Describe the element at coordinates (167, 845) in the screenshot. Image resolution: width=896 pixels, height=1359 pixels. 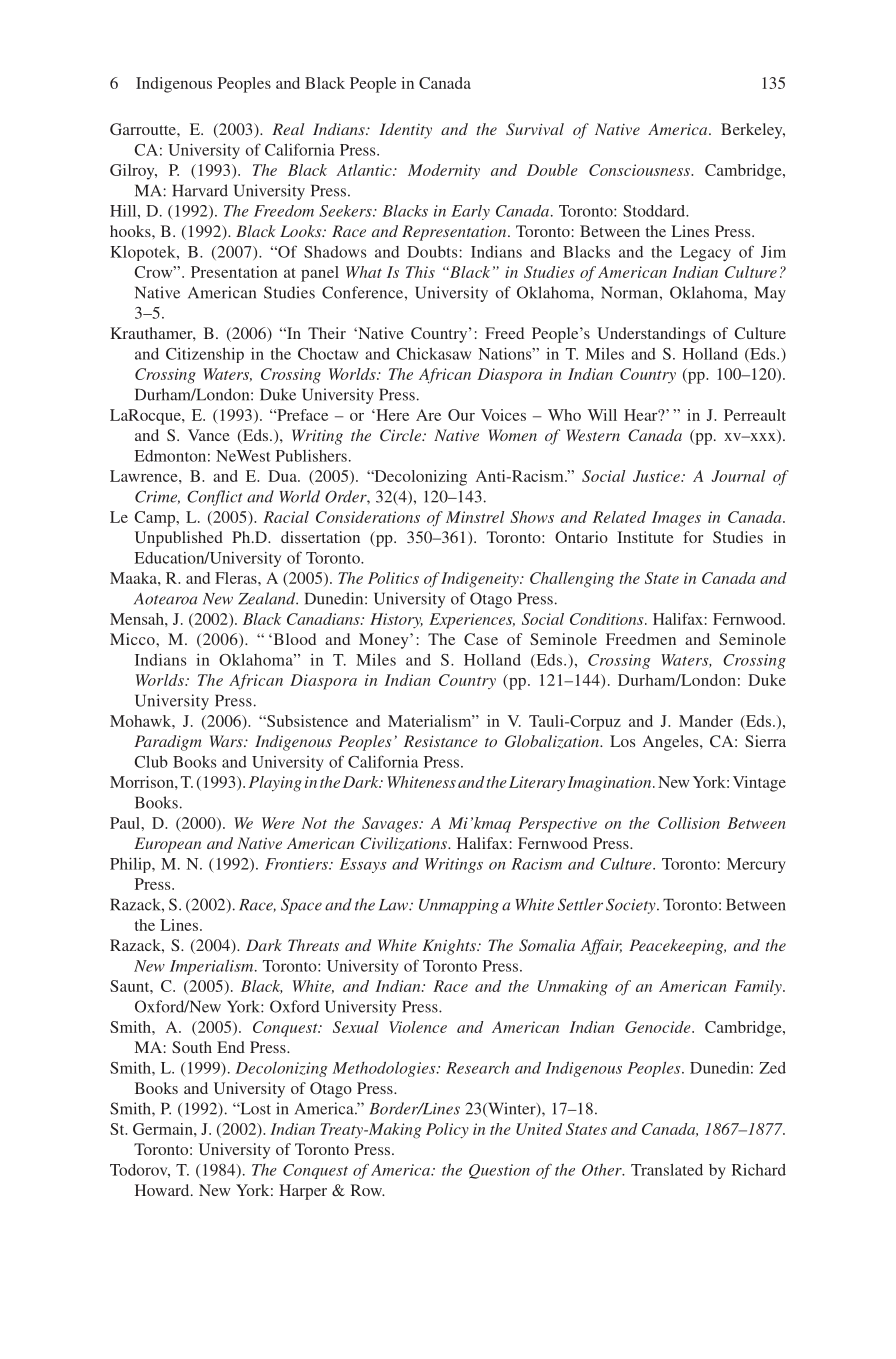
I see `European` at that location.
